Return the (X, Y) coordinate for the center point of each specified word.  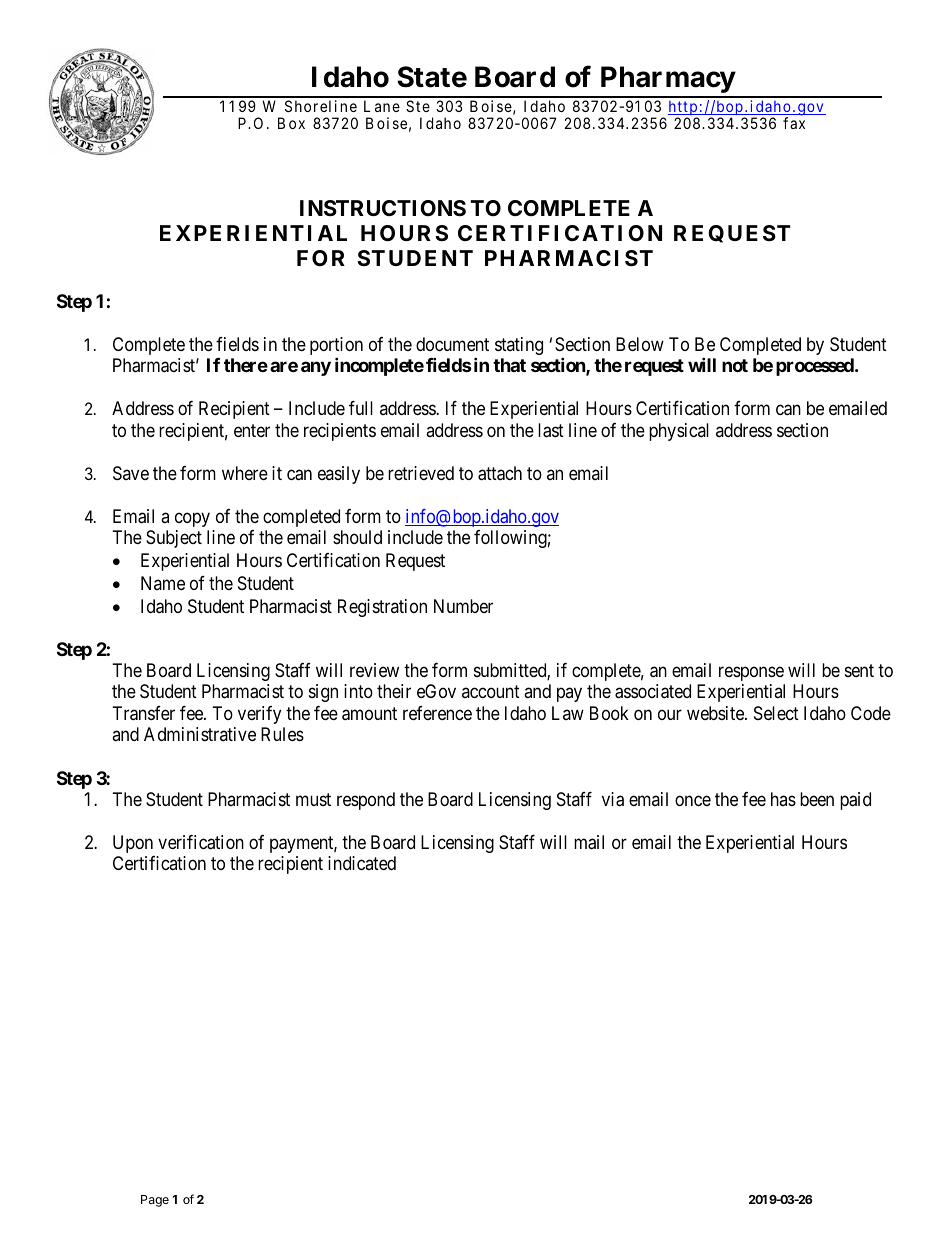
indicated (362, 863)
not (735, 365)
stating (519, 346)
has (783, 799)
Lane (382, 106)
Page (155, 1201)
